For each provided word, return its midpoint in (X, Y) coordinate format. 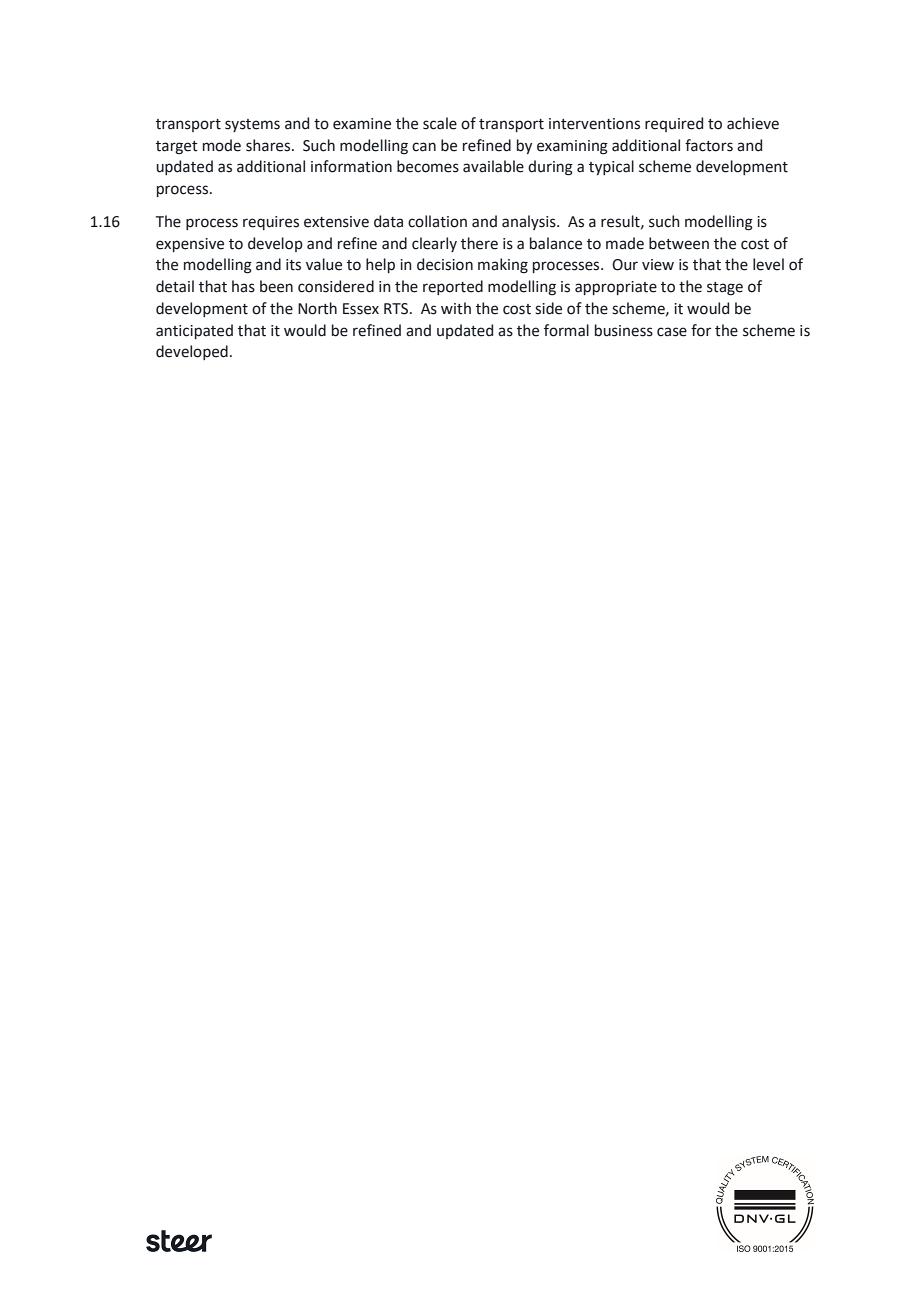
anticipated (194, 331)
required (674, 124)
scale (440, 123)
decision (445, 264)
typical (611, 167)
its (293, 265)
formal (566, 330)
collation (437, 221)
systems (252, 125)
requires (271, 223)
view (658, 265)
